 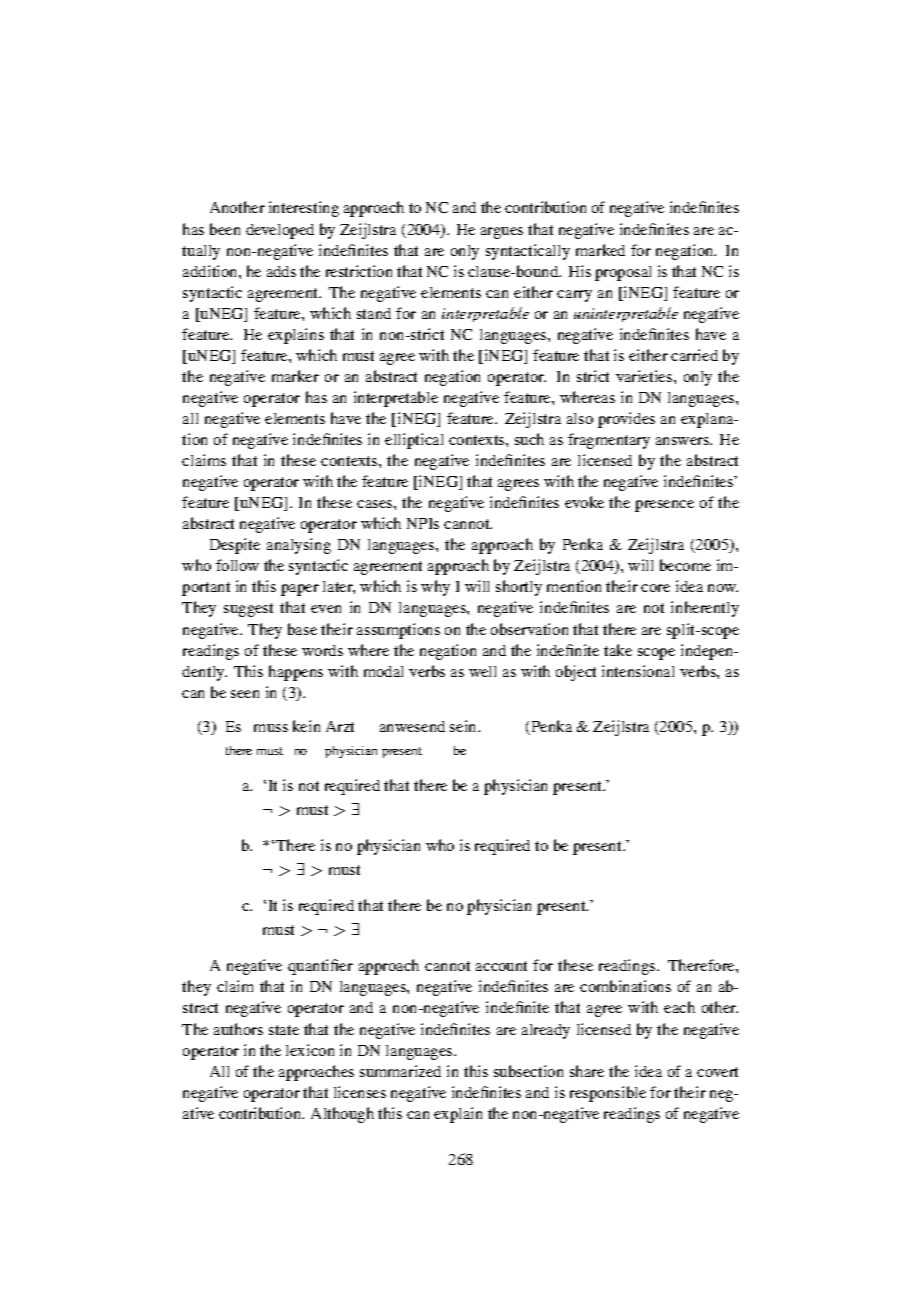 What do you see at coordinates (664, 506) in the page?
I see `presence` at bounding box center [664, 506].
